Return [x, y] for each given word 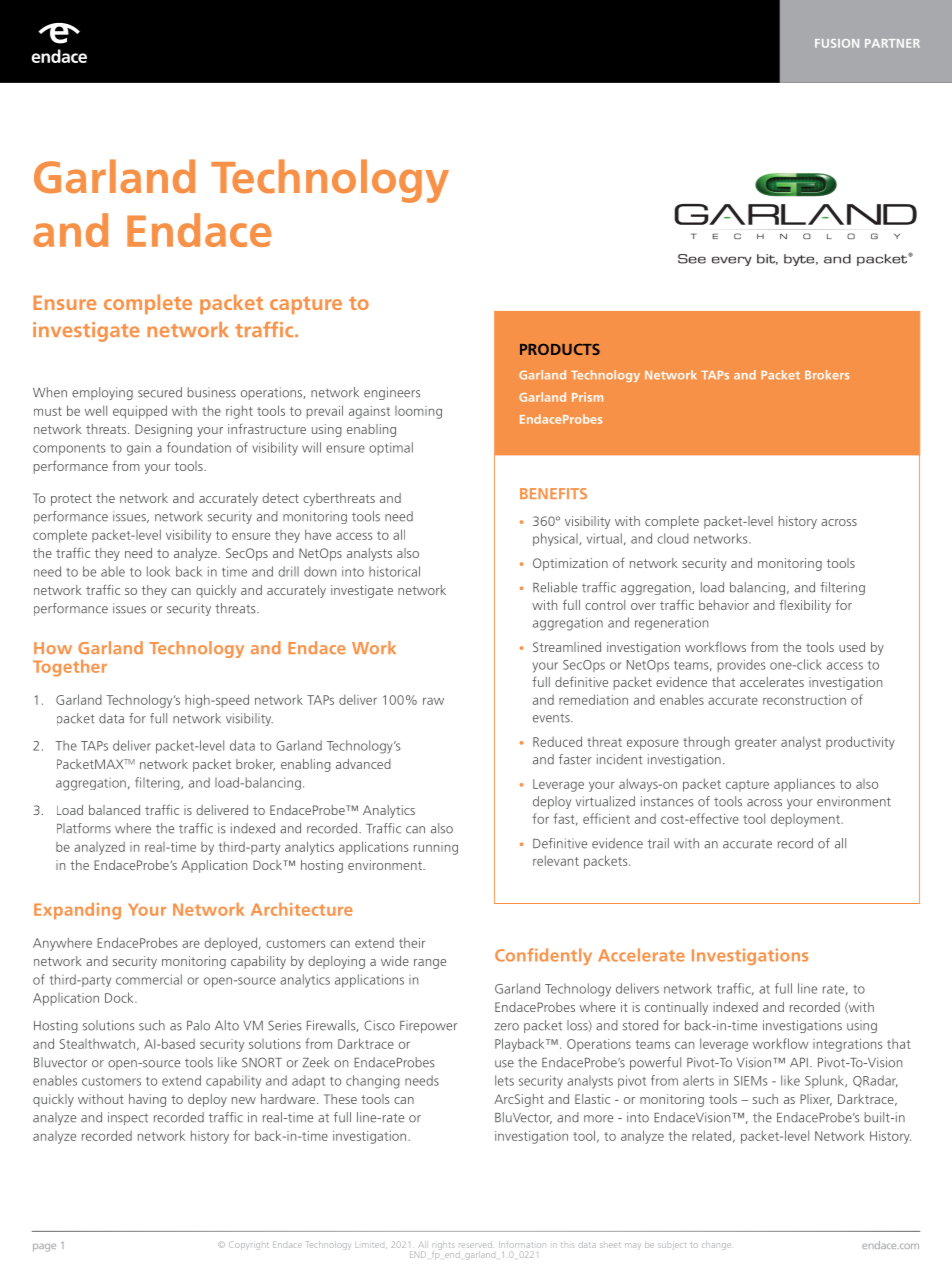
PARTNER [892, 43]
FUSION [837, 43]
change [716, 1245]
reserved [475, 1244]
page [44, 1248]
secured [160, 392]
